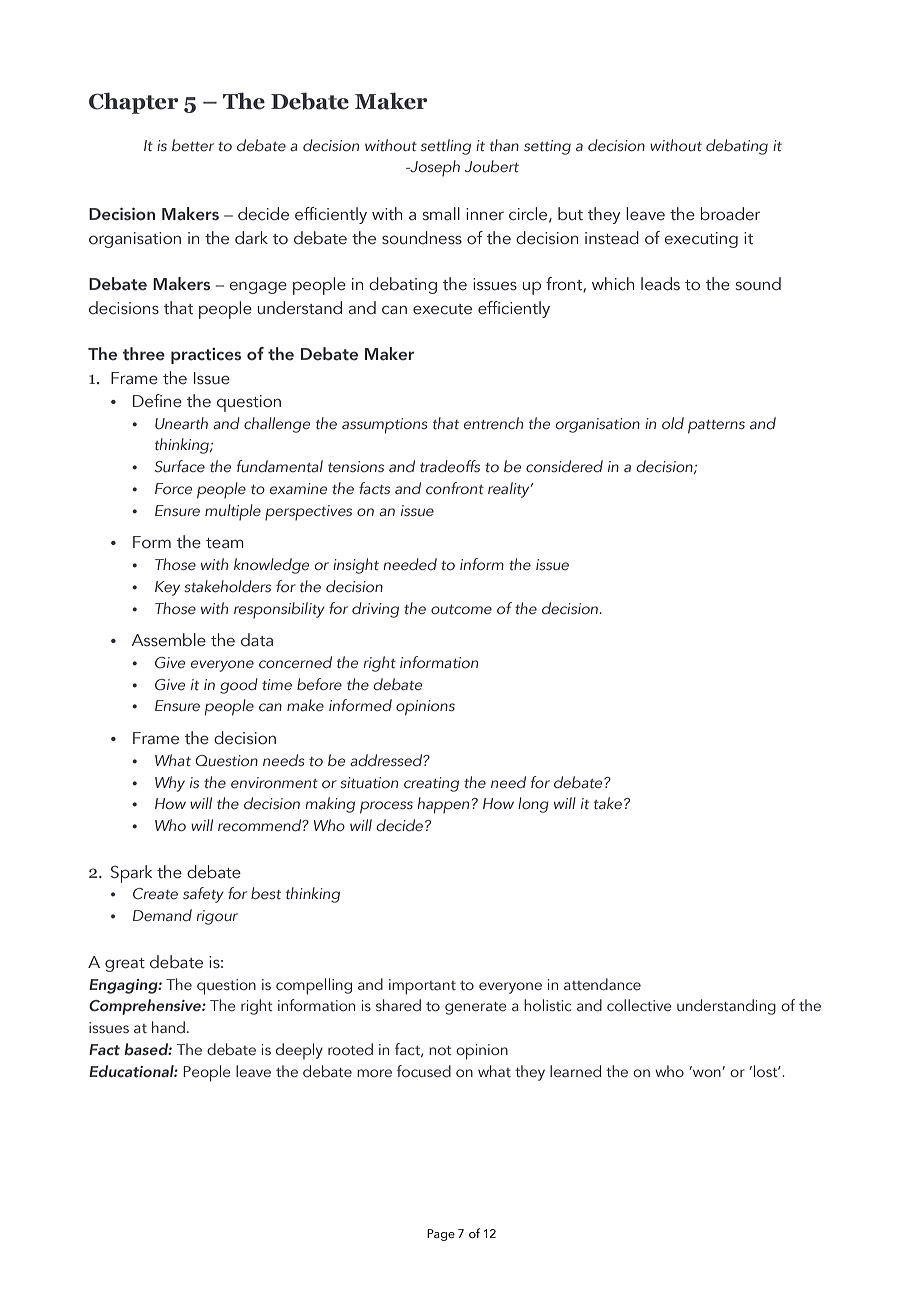 The width and height of the document is (924, 1308). What do you see at coordinates (203, 895) in the document?
I see `safety` at bounding box center [203, 895].
